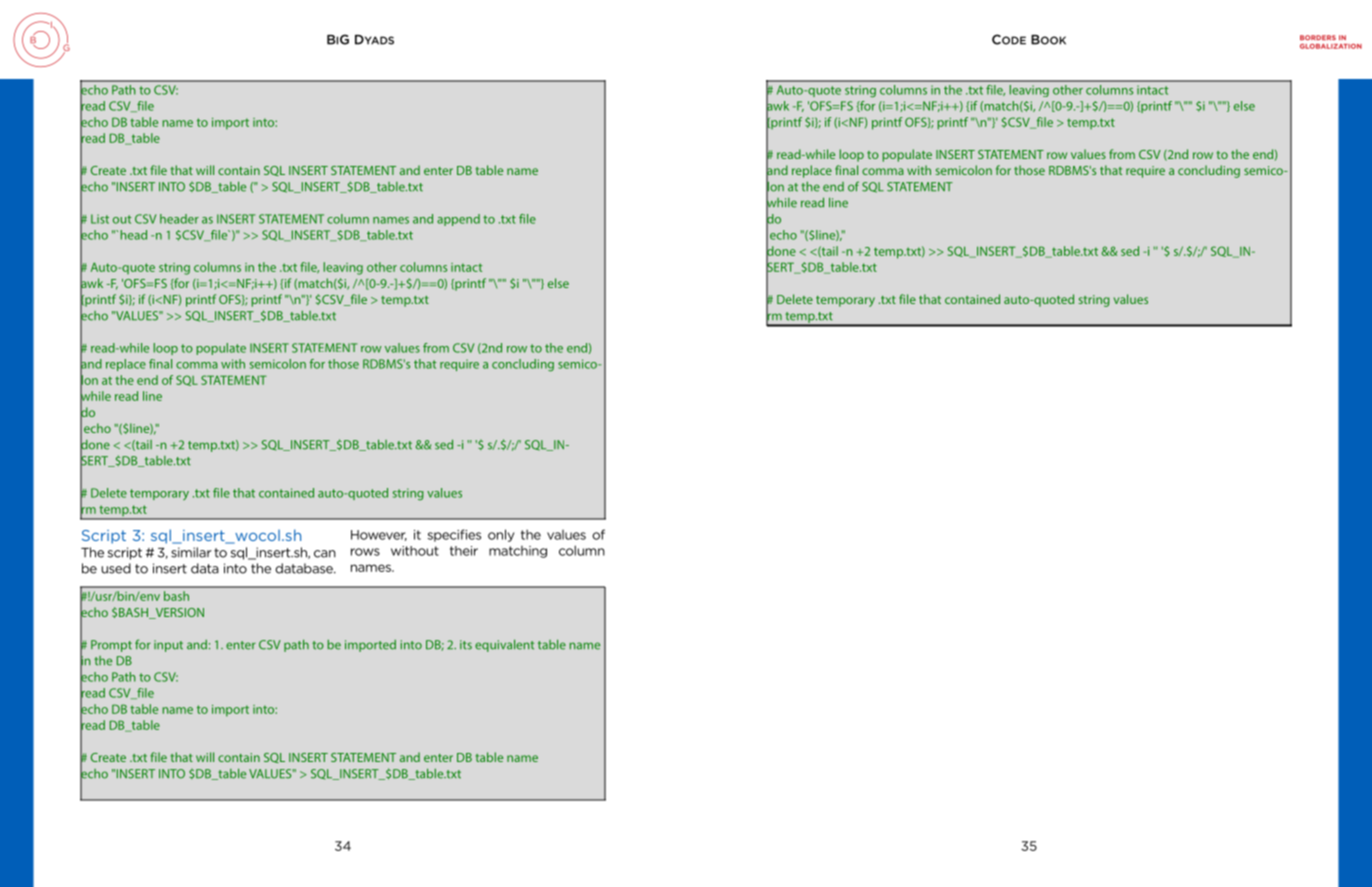 This screenshot has height=887, width=1372. Describe the element at coordinates (191, 552) in the screenshot. I see `similar` at that location.
